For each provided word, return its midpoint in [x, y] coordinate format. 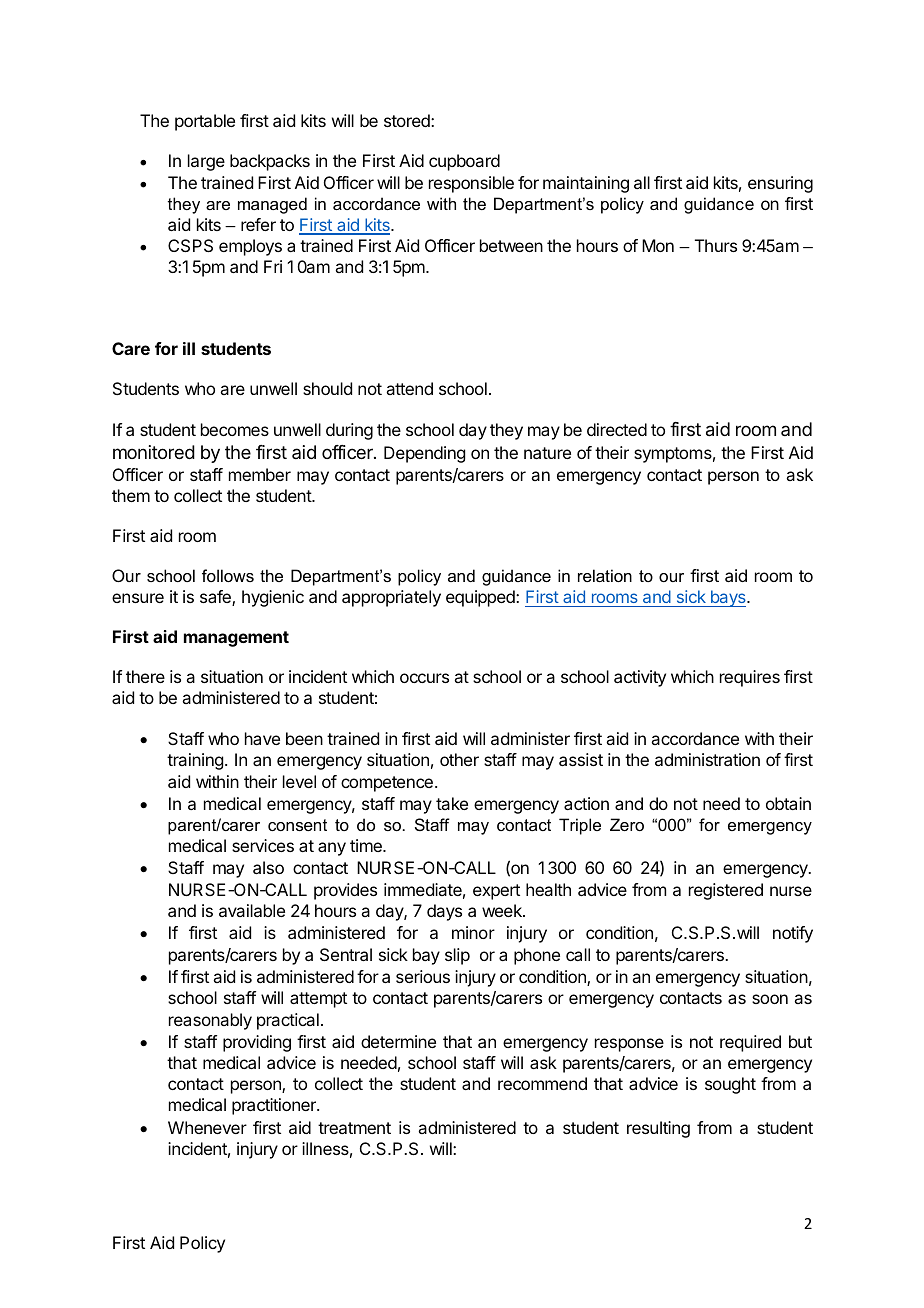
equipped [481, 598]
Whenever [207, 1127]
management [236, 639]
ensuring [780, 184]
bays [728, 598]
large [206, 162]
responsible [471, 184]
